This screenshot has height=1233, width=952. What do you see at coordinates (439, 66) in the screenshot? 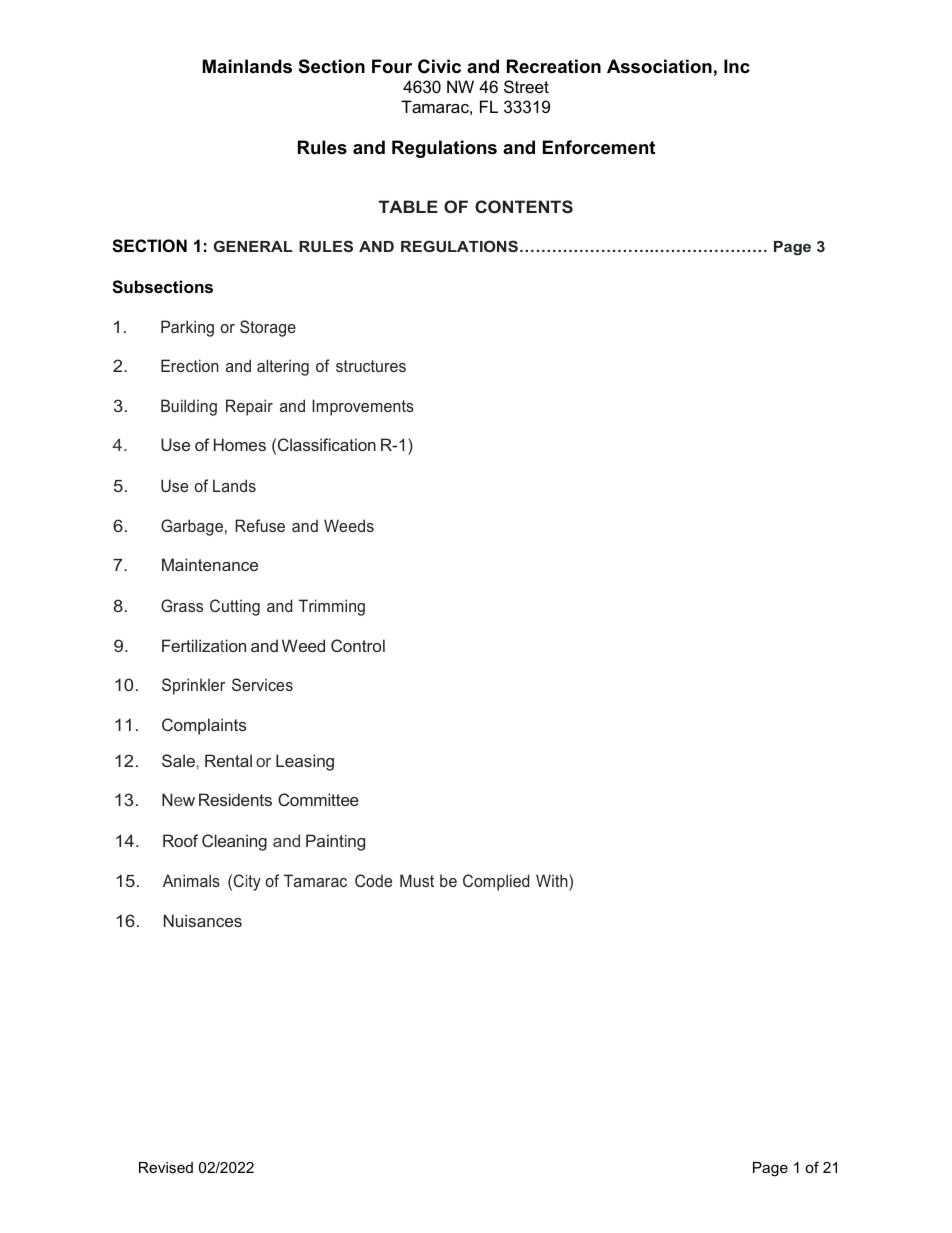
I see `Civic` at bounding box center [439, 66].
